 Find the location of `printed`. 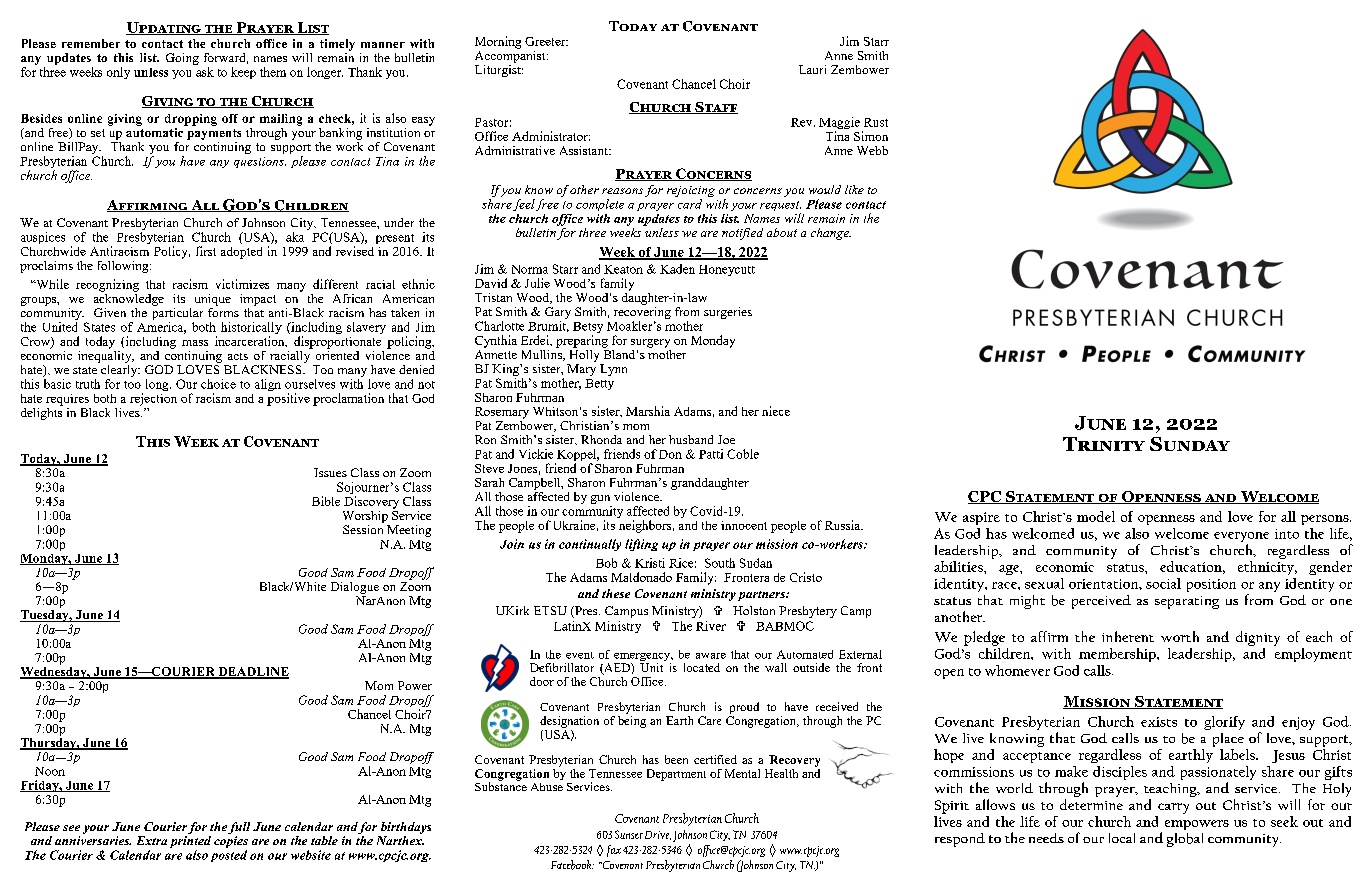

printed is located at coordinates (190, 843).
